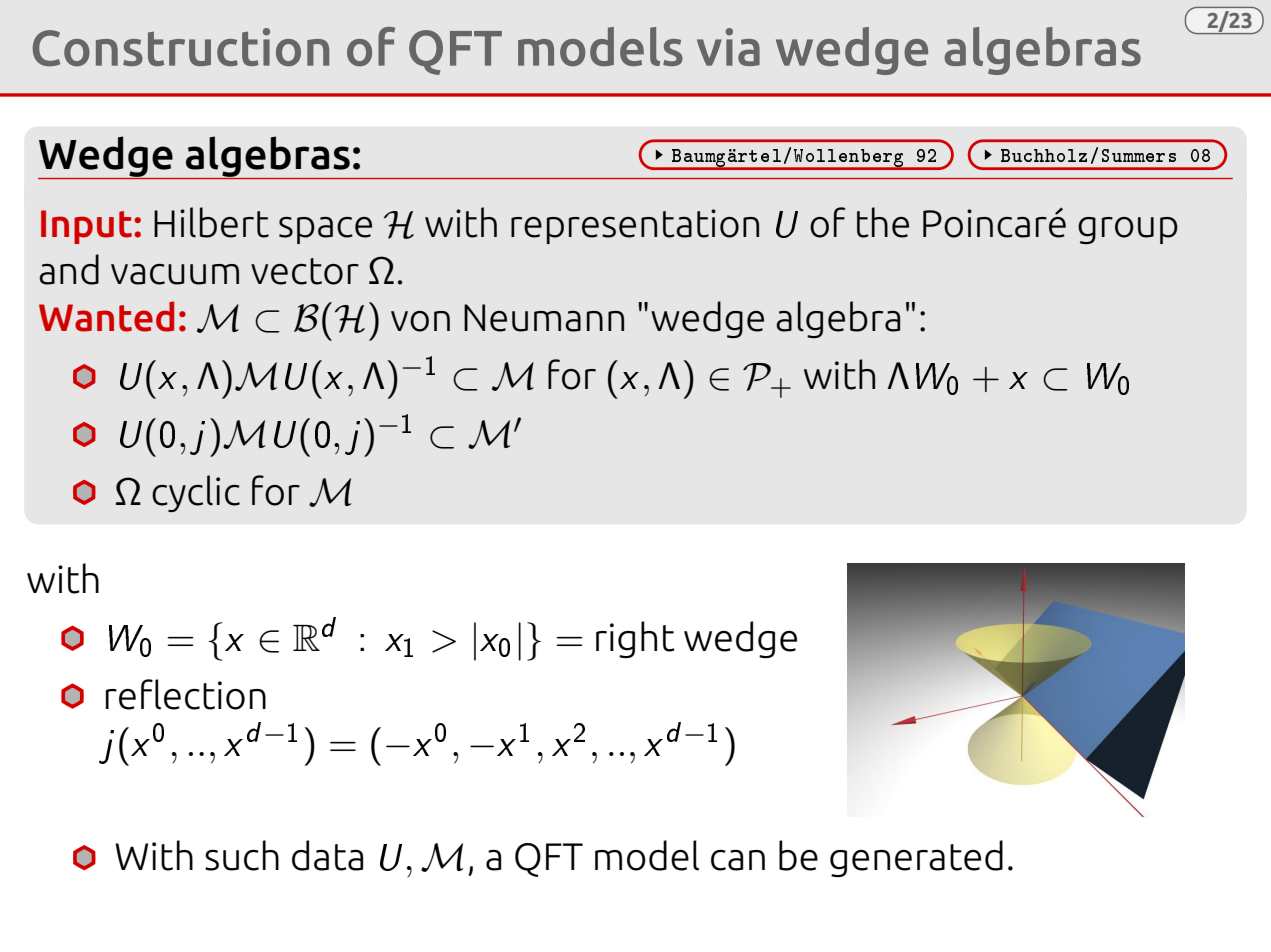 This screenshot has height=952, width=1271. Describe the element at coordinates (242, 855) in the screenshot. I see `such` at that location.
